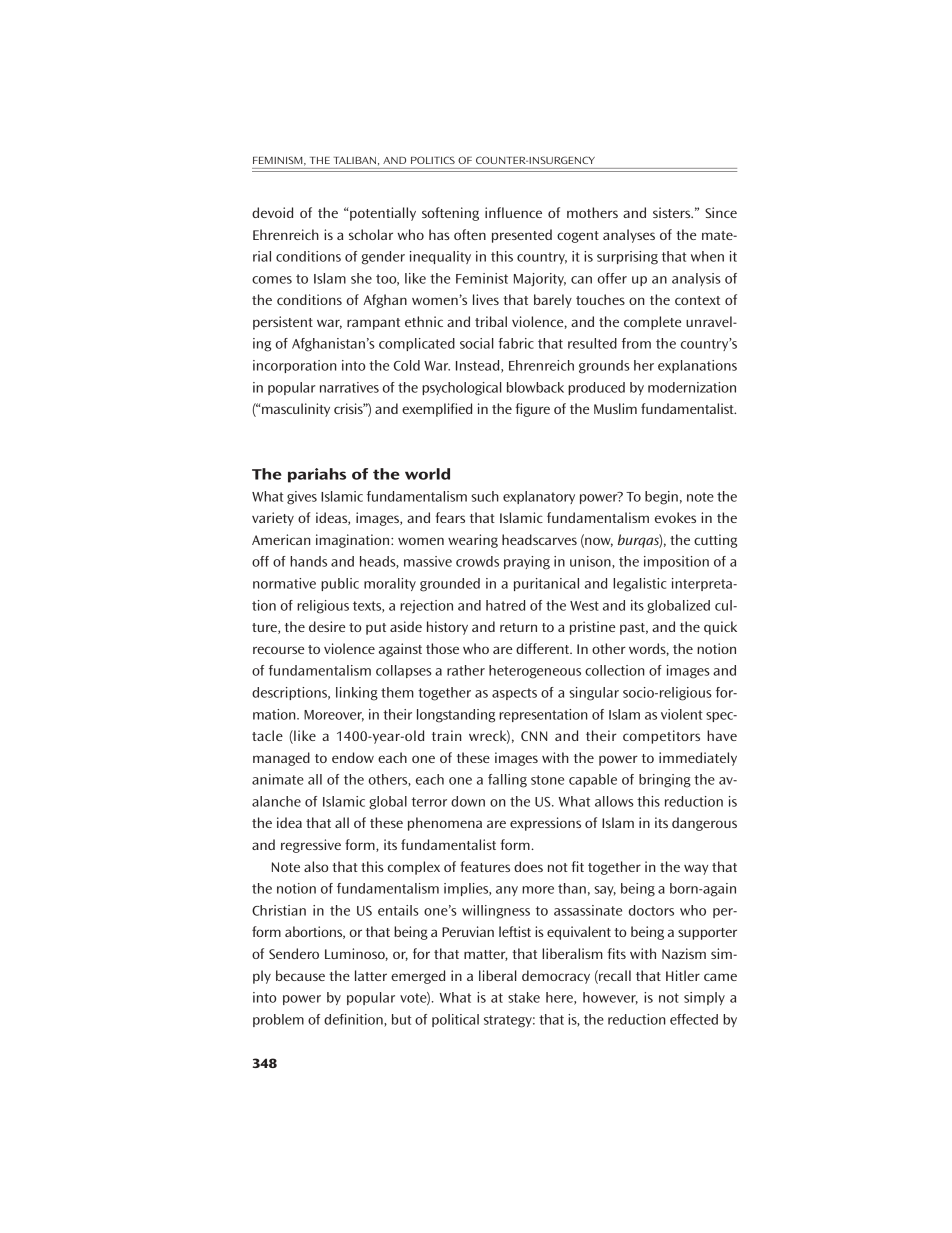 Image resolution: width=952 pixels, height=1233 pixels. I want to click on narratives, so click(349, 387).
